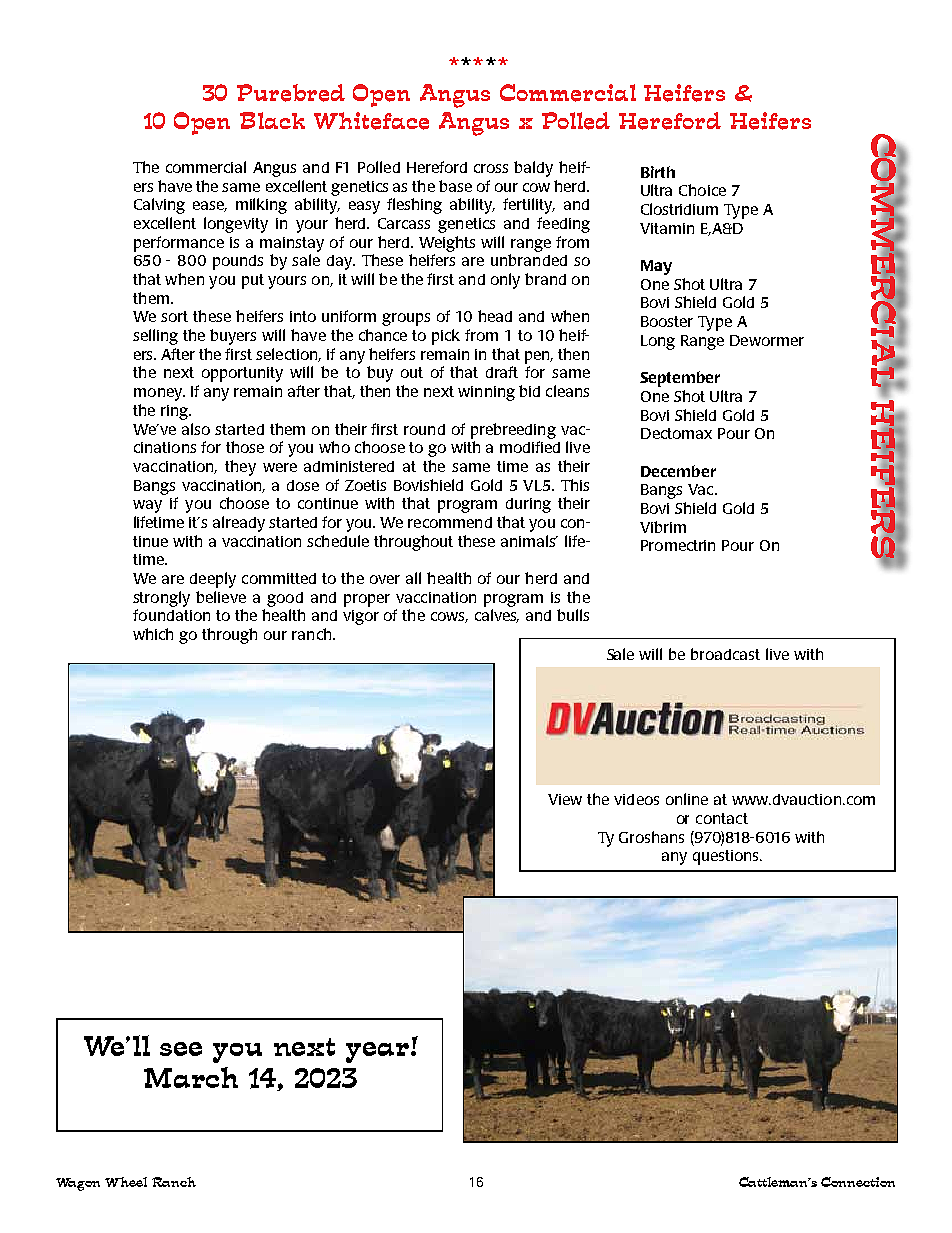 This screenshot has height=1233, width=952. Describe the element at coordinates (126, 1182) in the screenshot. I see `Wheel` at that location.
